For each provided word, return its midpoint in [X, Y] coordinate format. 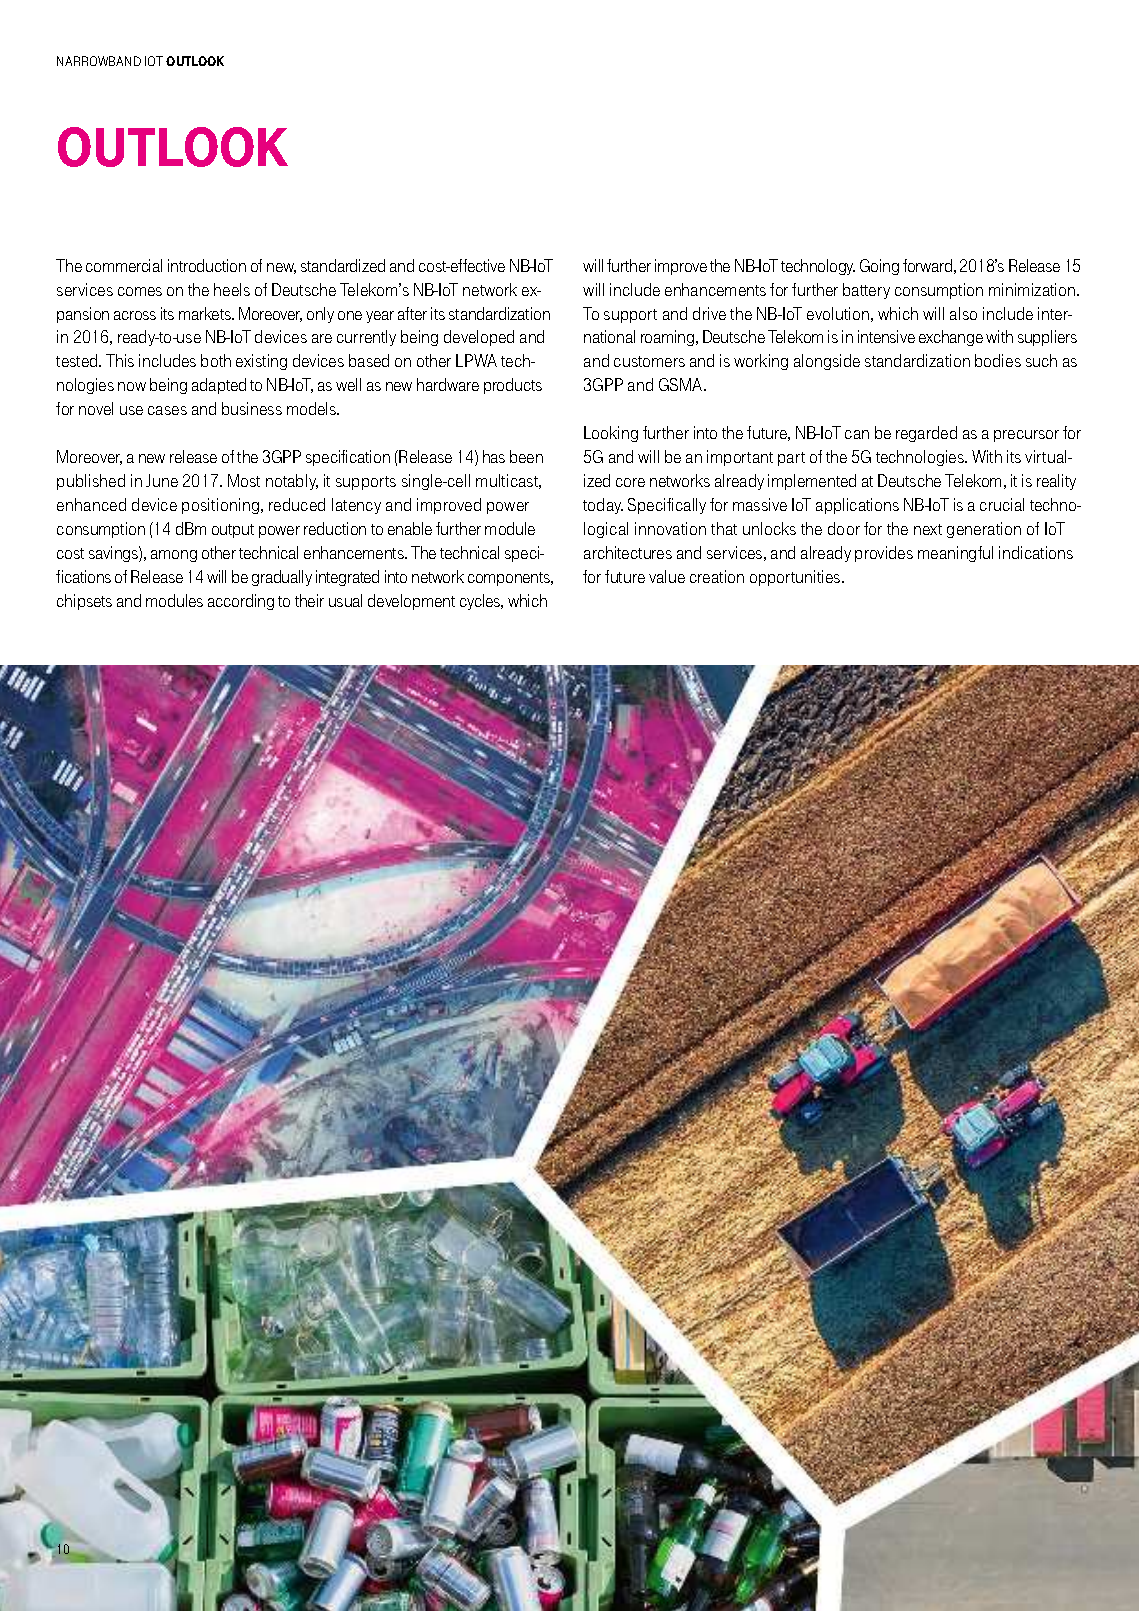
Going [879, 267]
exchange [951, 338]
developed [479, 338]
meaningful [955, 554]
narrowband [99, 61]
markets [206, 313]
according [241, 602]
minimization [1033, 289]
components [510, 579]
